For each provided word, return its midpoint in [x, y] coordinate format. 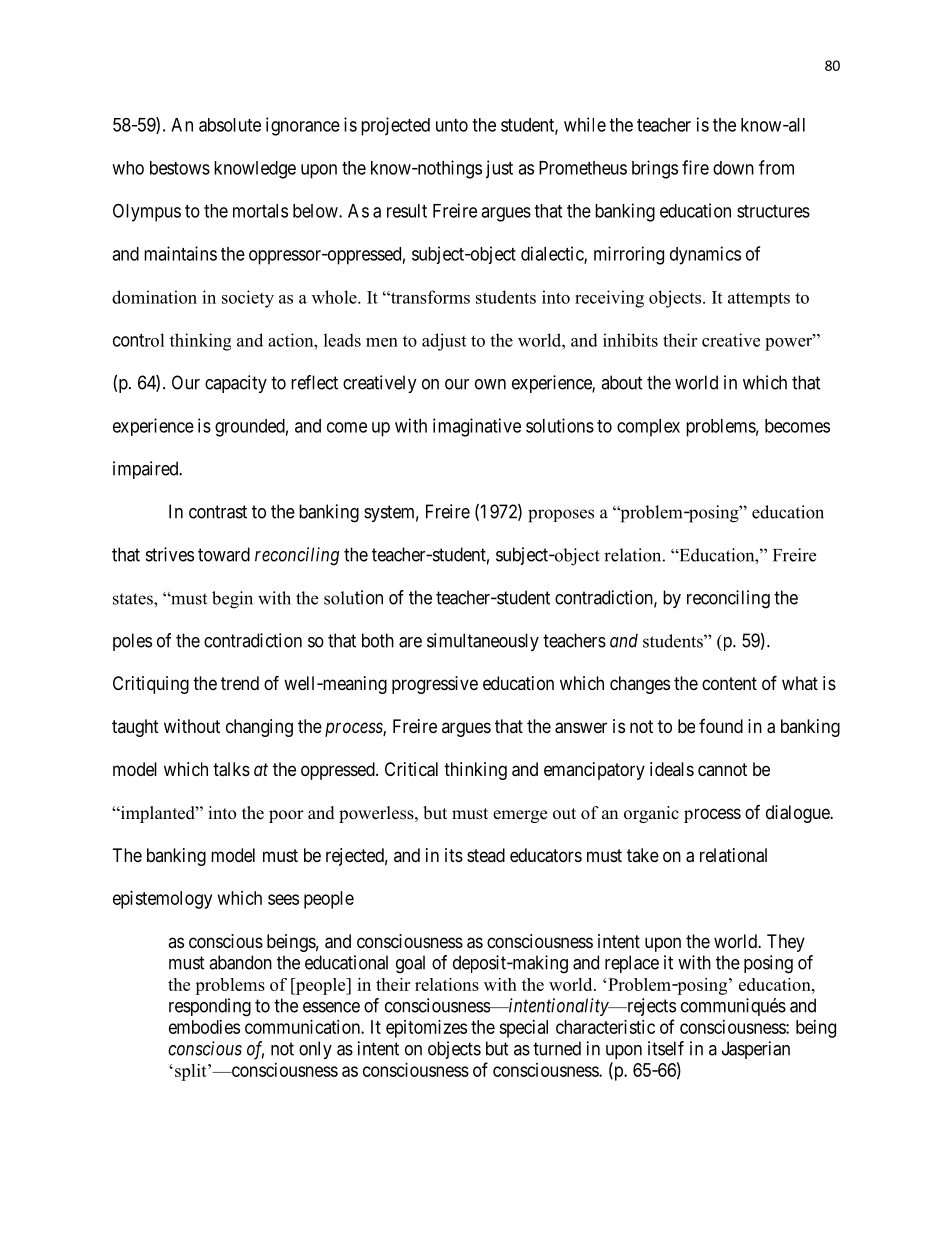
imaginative [477, 427]
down [733, 168]
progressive [435, 685]
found [721, 726]
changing [259, 728]
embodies [204, 1027]
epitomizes [426, 1029]
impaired [147, 470]
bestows [180, 168]
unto [452, 125]
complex [648, 428]
